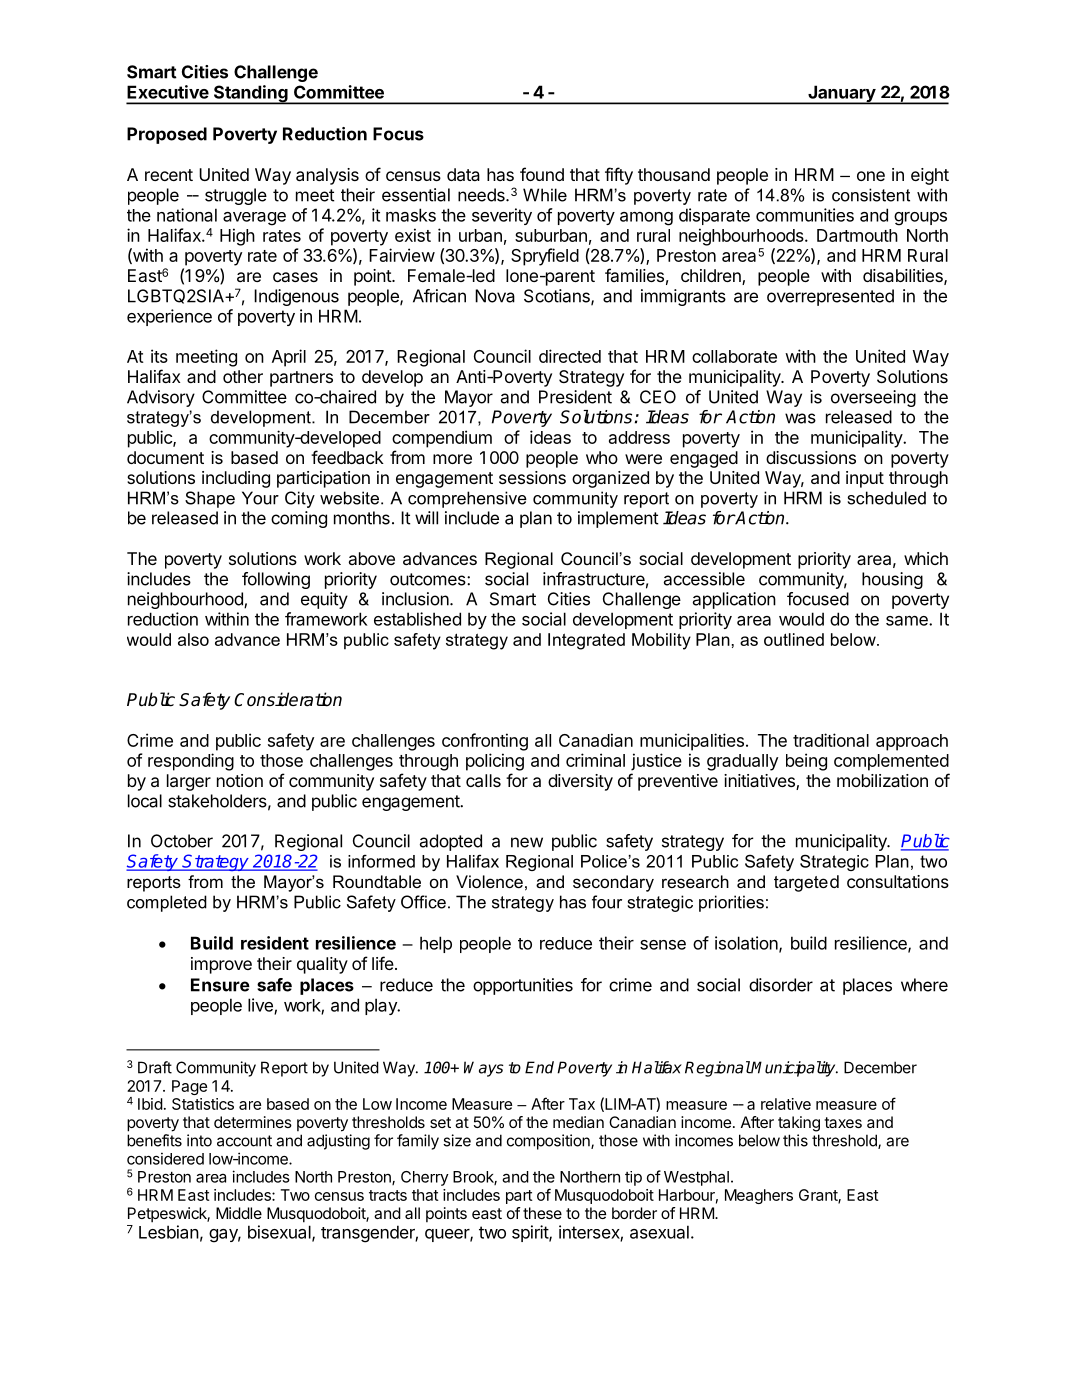  Describe the element at coordinates (239, 1213) in the image. I see `Middle` at that location.
